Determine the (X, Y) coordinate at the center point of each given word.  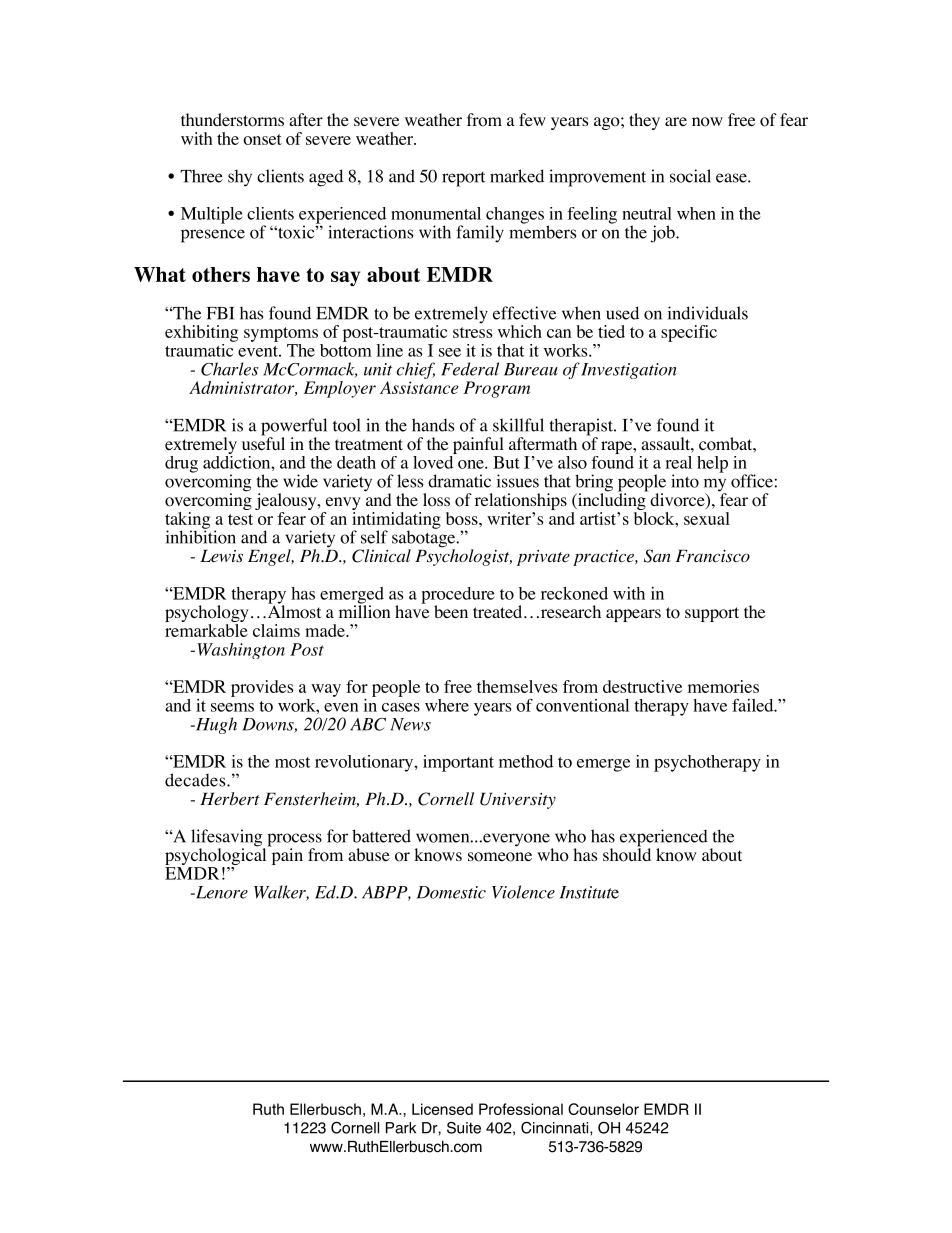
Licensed (442, 1109)
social (690, 176)
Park (401, 1128)
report (463, 179)
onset (262, 139)
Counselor (603, 1109)
